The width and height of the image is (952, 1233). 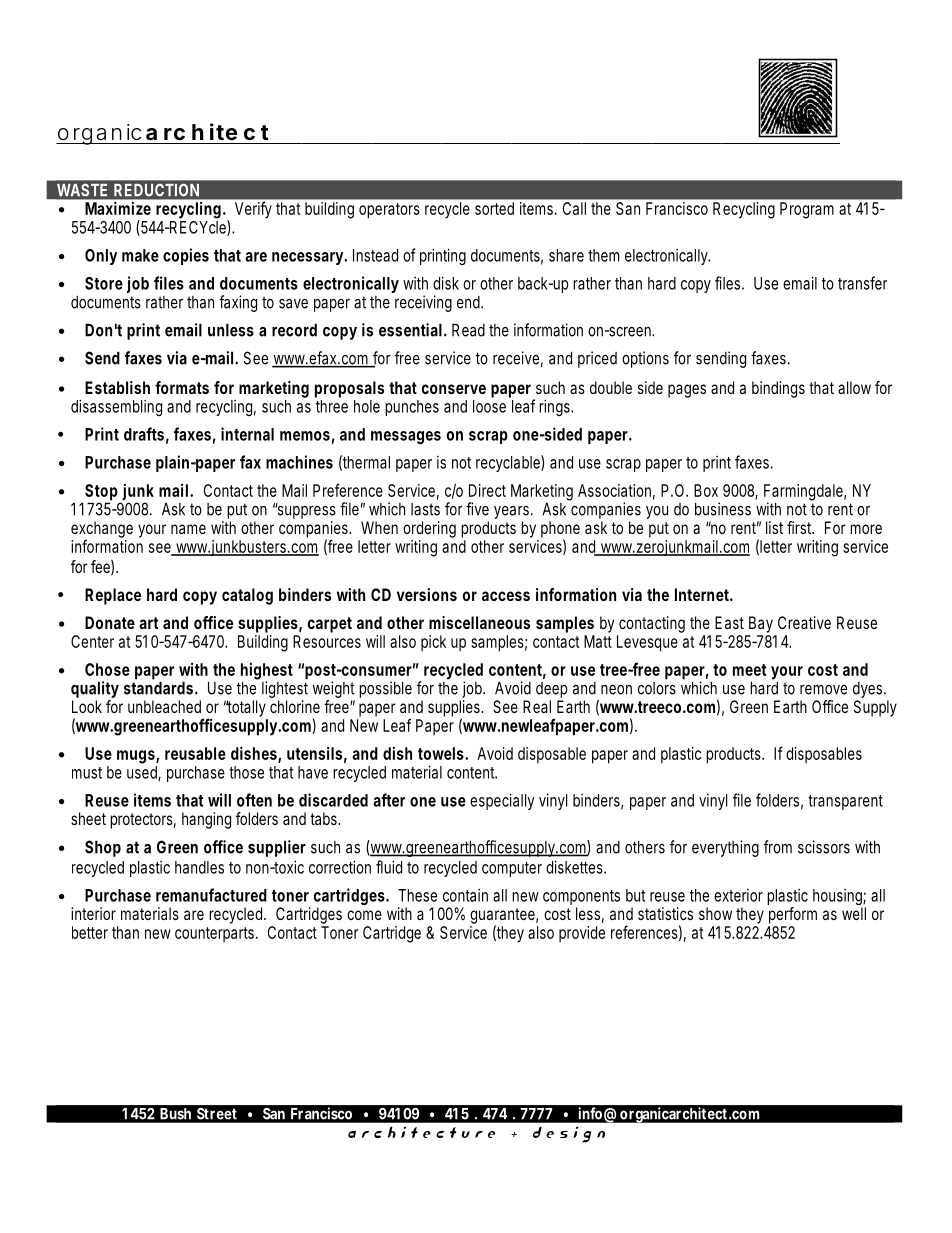 What do you see at coordinates (158, 688) in the image?
I see `standards` at bounding box center [158, 688].
